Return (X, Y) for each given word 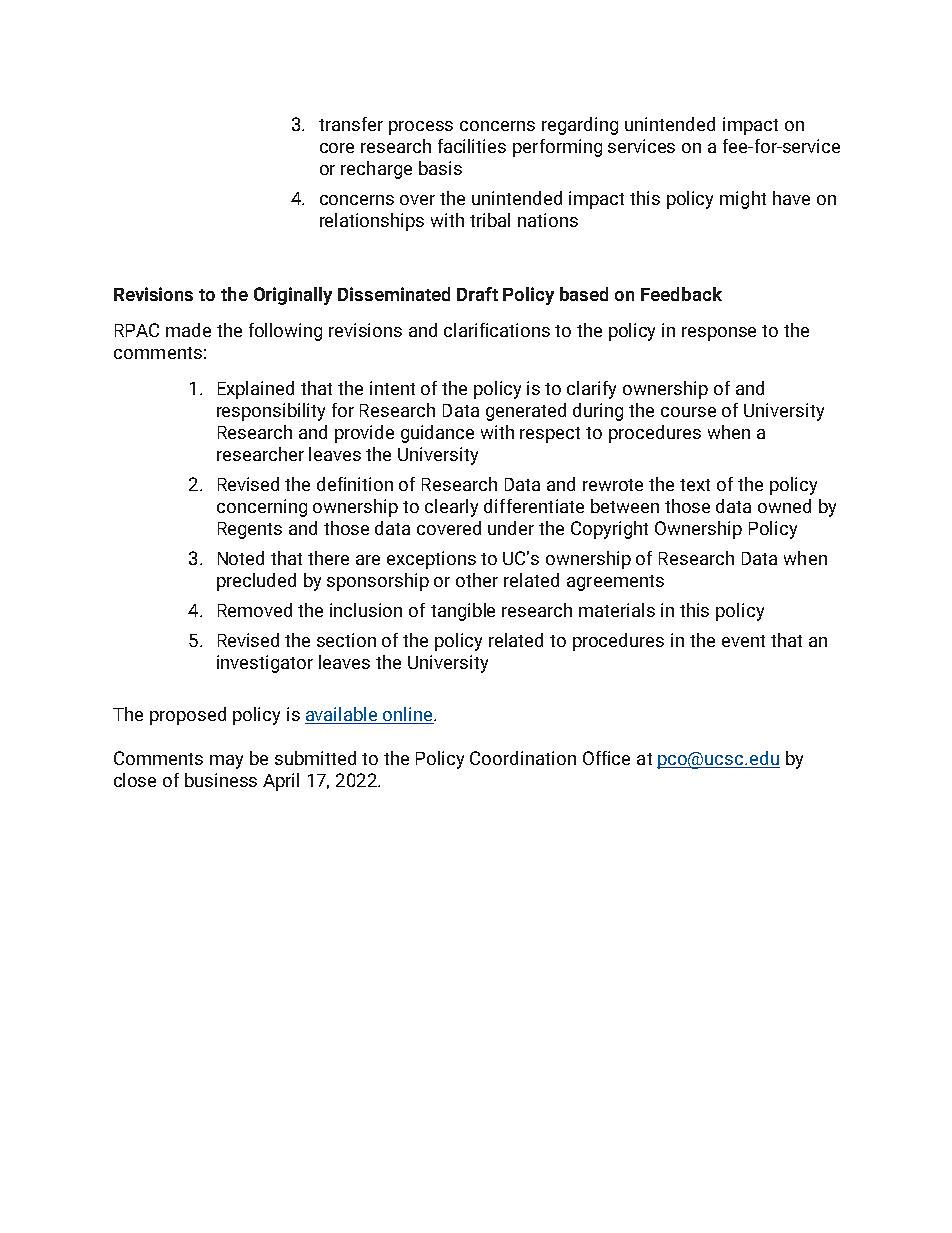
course (688, 412)
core (337, 148)
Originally (293, 296)
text (695, 485)
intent (392, 388)
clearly (451, 508)
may (226, 762)
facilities (472, 146)
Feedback (681, 294)
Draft (477, 294)
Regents (250, 530)
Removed (255, 610)
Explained (256, 390)
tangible (463, 612)
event (743, 641)
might (743, 200)
